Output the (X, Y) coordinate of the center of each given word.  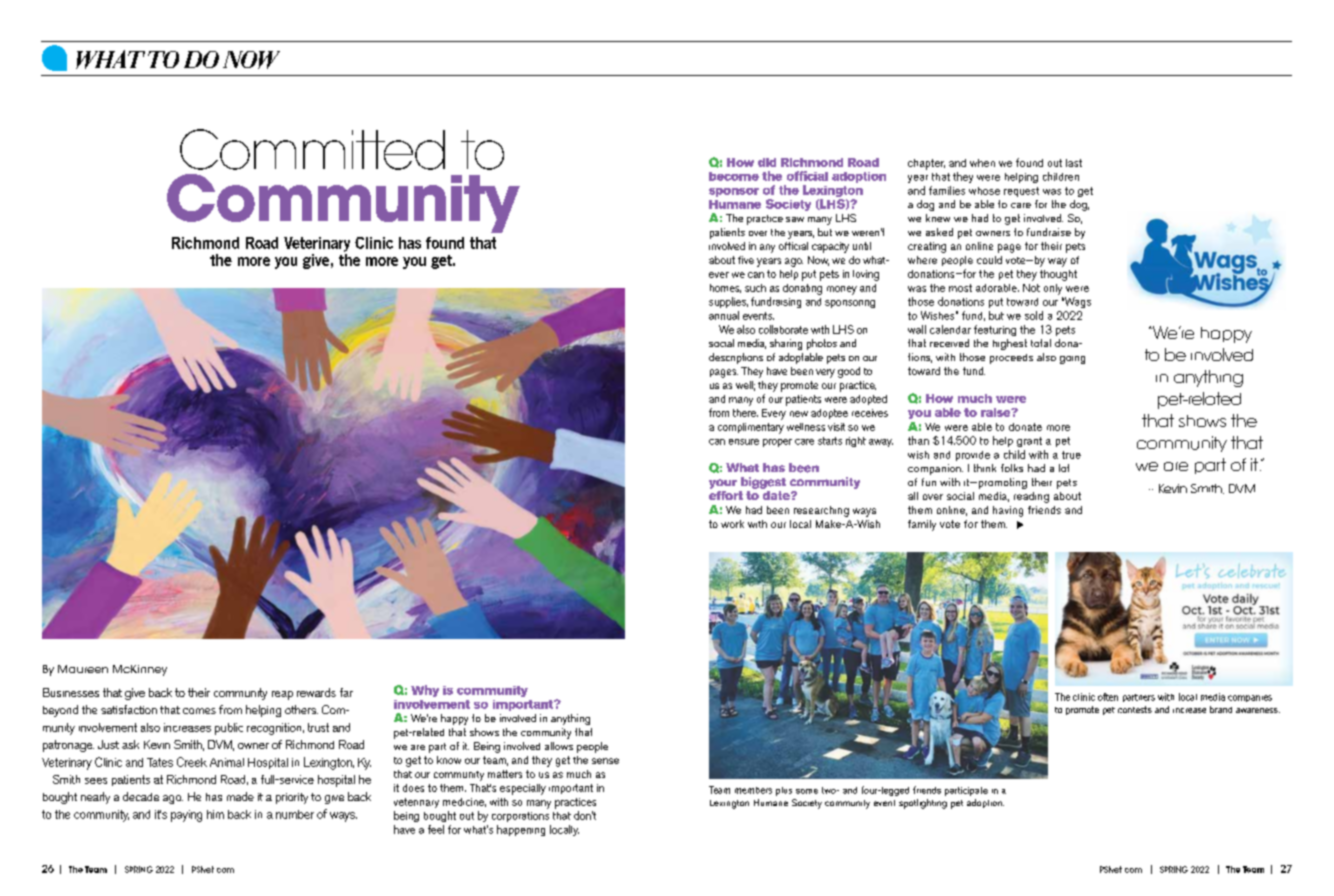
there (745, 413)
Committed (312, 149)
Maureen (83, 669)
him (215, 814)
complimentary (751, 428)
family (922, 525)
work (732, 524)
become (734, 176)
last (1074, 163)
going (1072, 360)
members (753, 790)
